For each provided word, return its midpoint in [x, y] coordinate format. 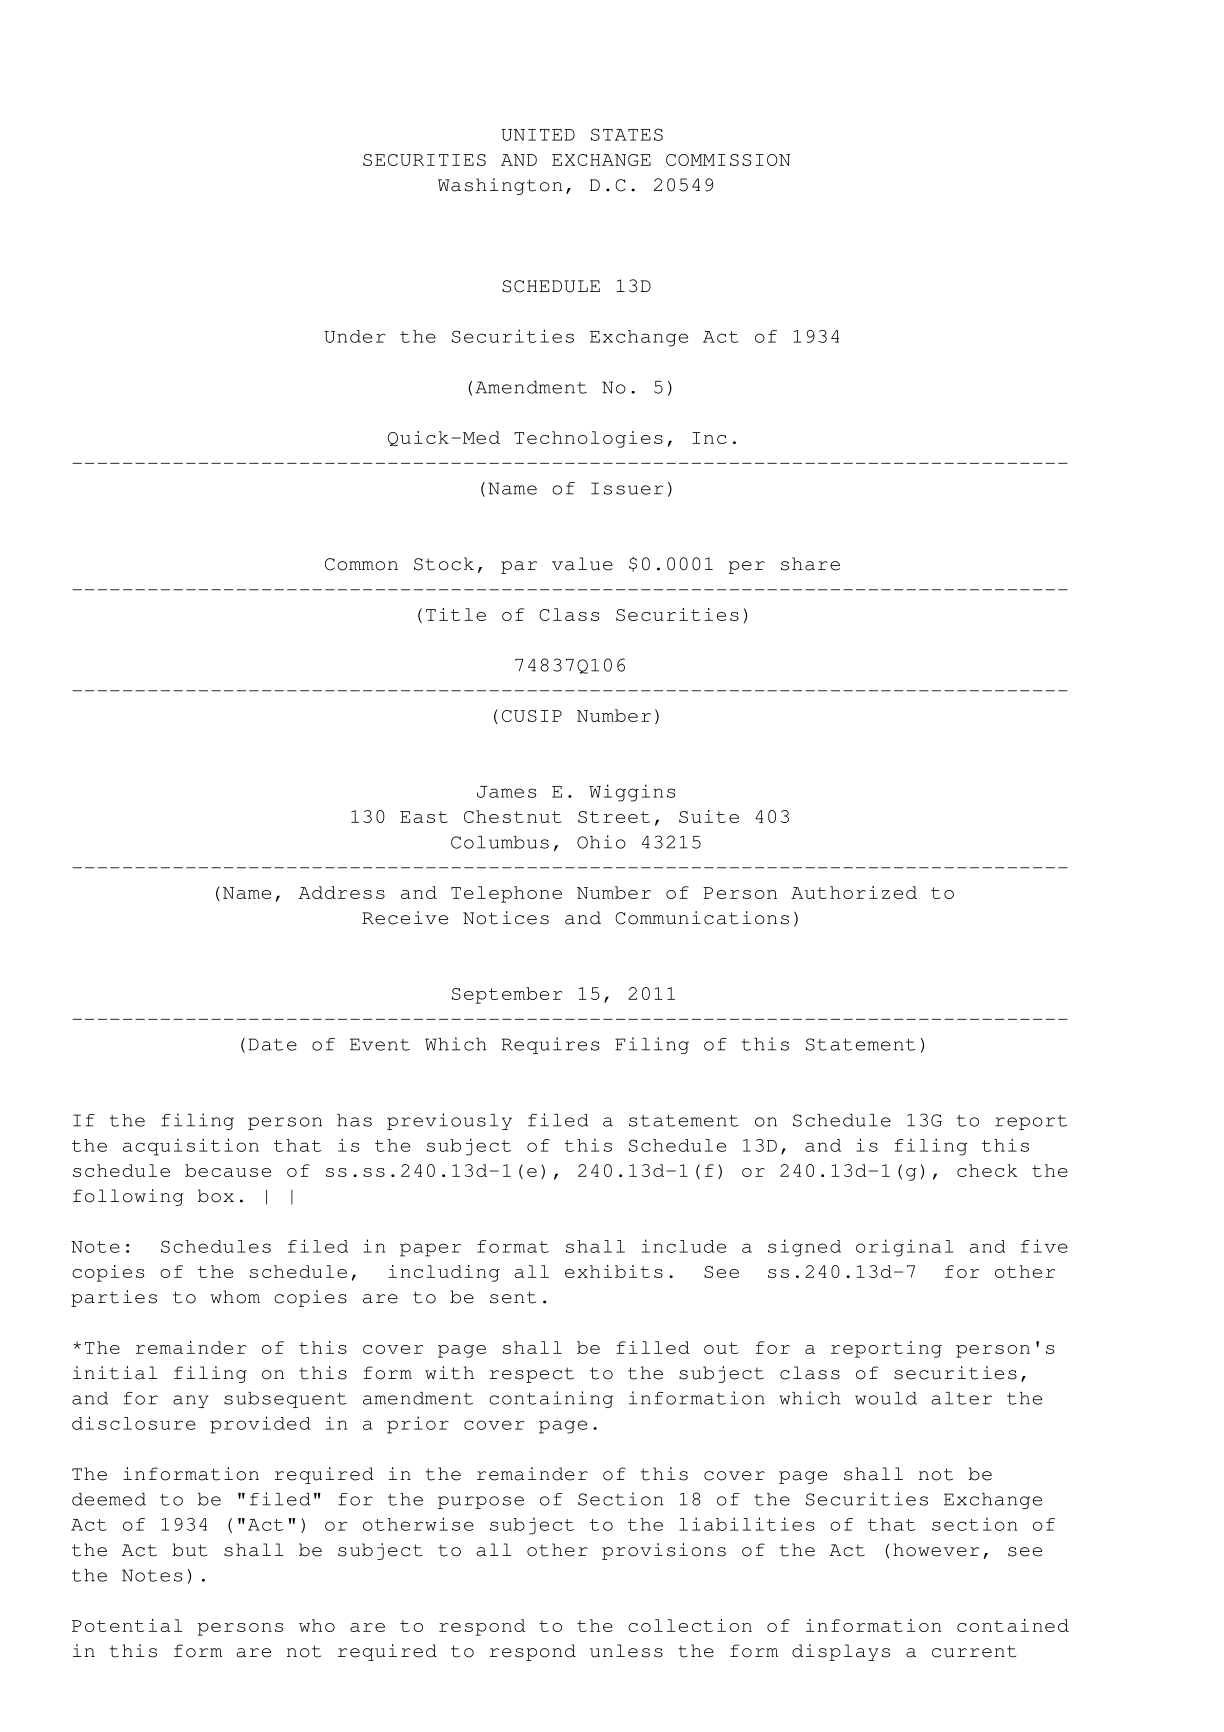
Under [354, 336]
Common [361, 564]
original [904, 1248]
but [189, 1550]
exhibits [614, 1271]
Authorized [854, 892]
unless [626, 1651]
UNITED [538, 135]
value [582, 564]
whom [235, 1297]
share [810, 564]
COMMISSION [728, 160]
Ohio [601, 842]
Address [342, 892]
